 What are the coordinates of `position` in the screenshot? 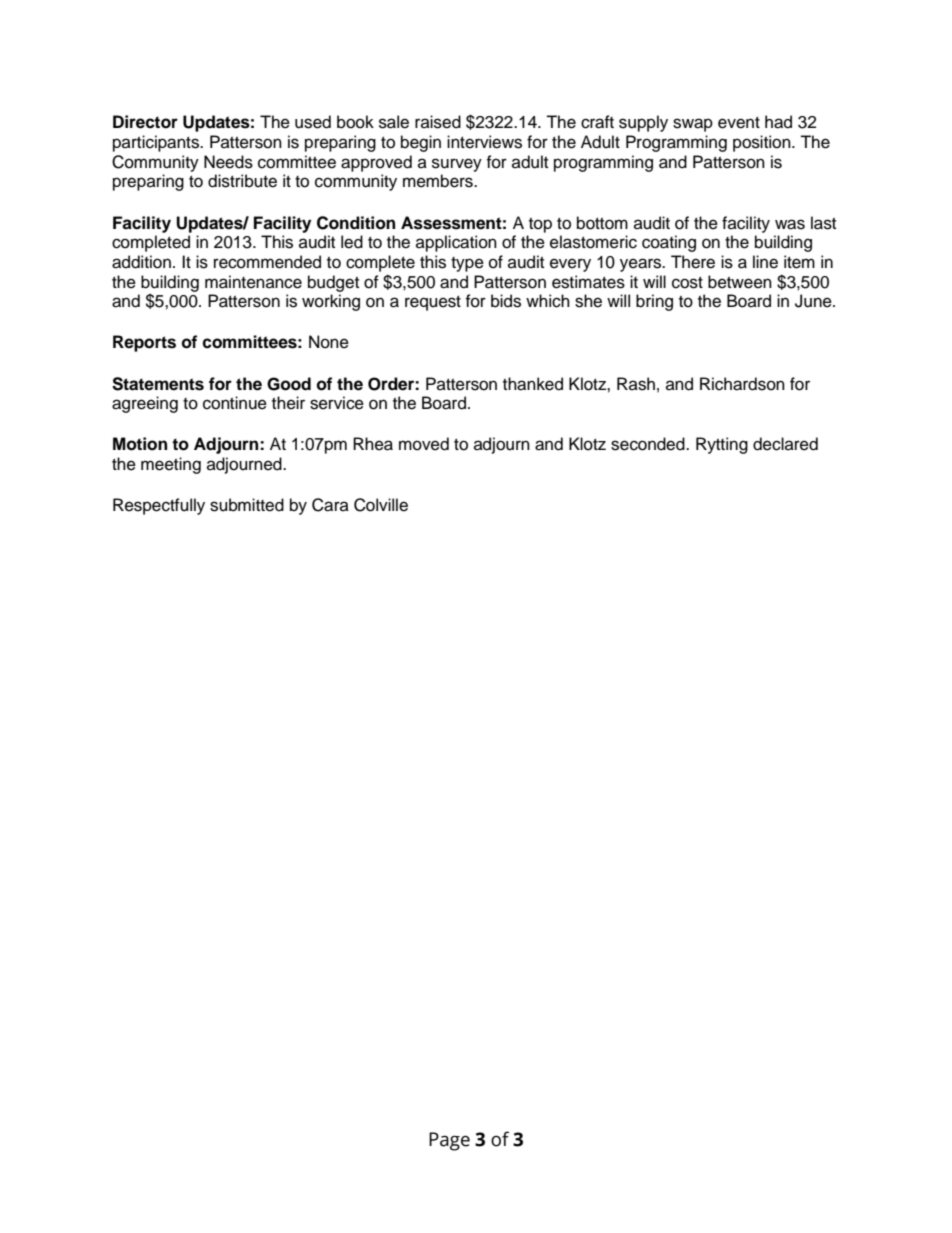 It's located at (763, 143).
